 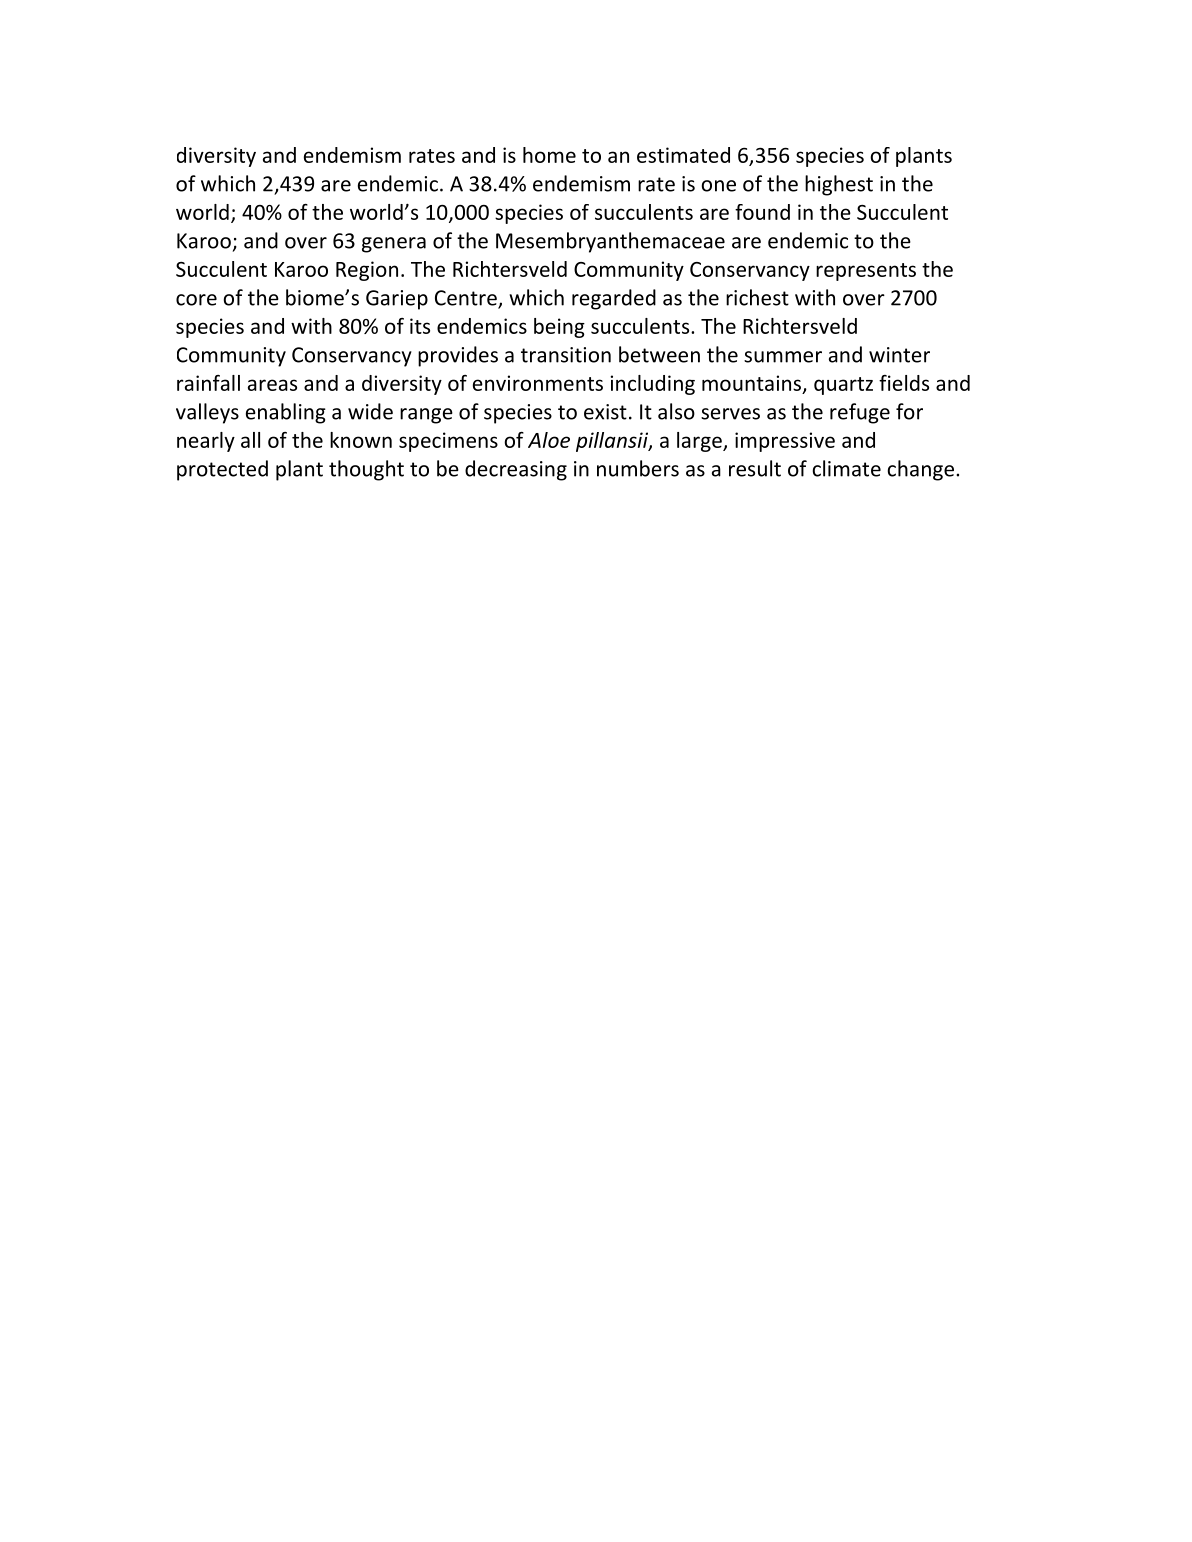 I want to click on represents, so click(x=866, y=272).
